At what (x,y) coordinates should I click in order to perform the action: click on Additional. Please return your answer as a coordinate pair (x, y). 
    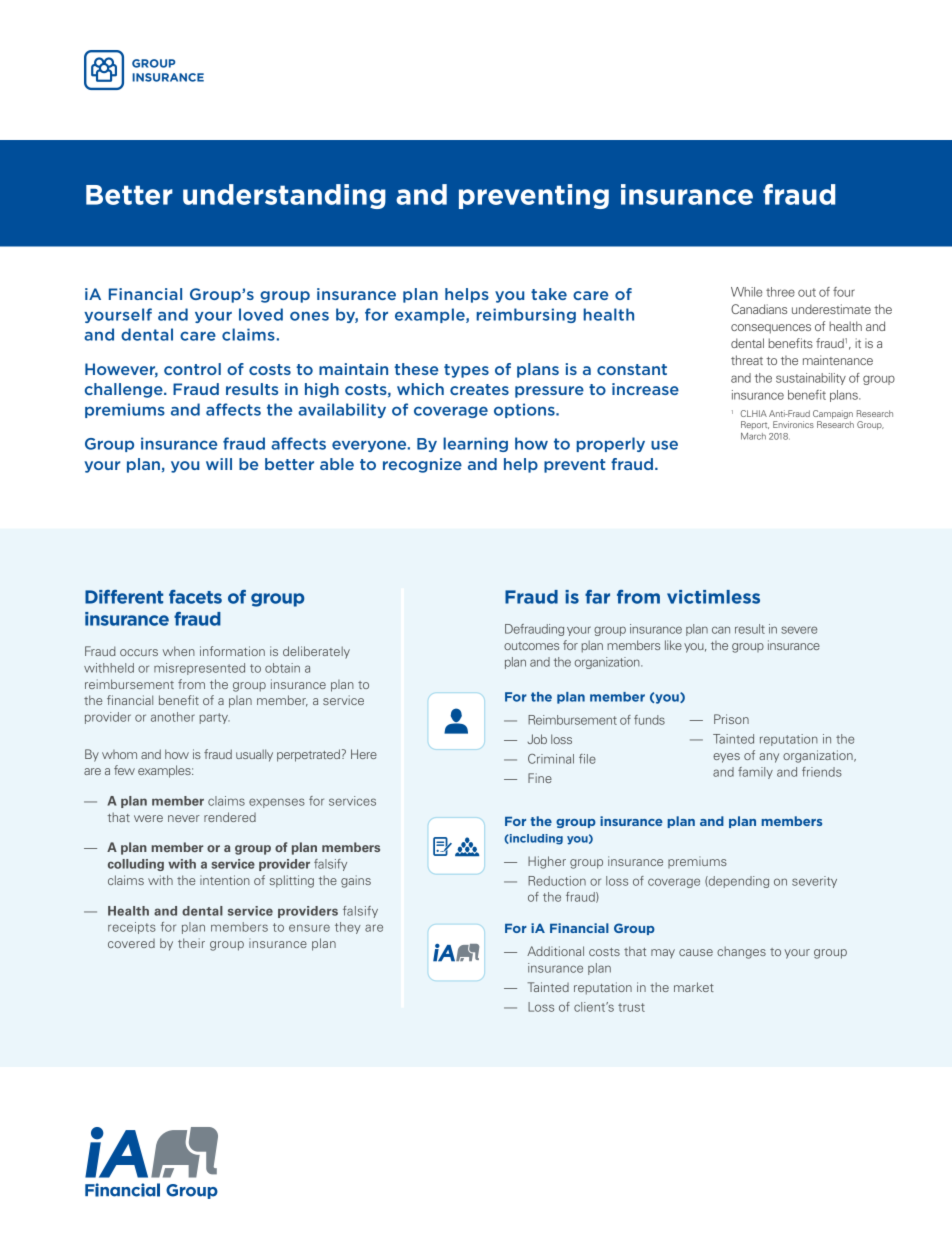
    Looking at the image, I should click on (555, 951).
